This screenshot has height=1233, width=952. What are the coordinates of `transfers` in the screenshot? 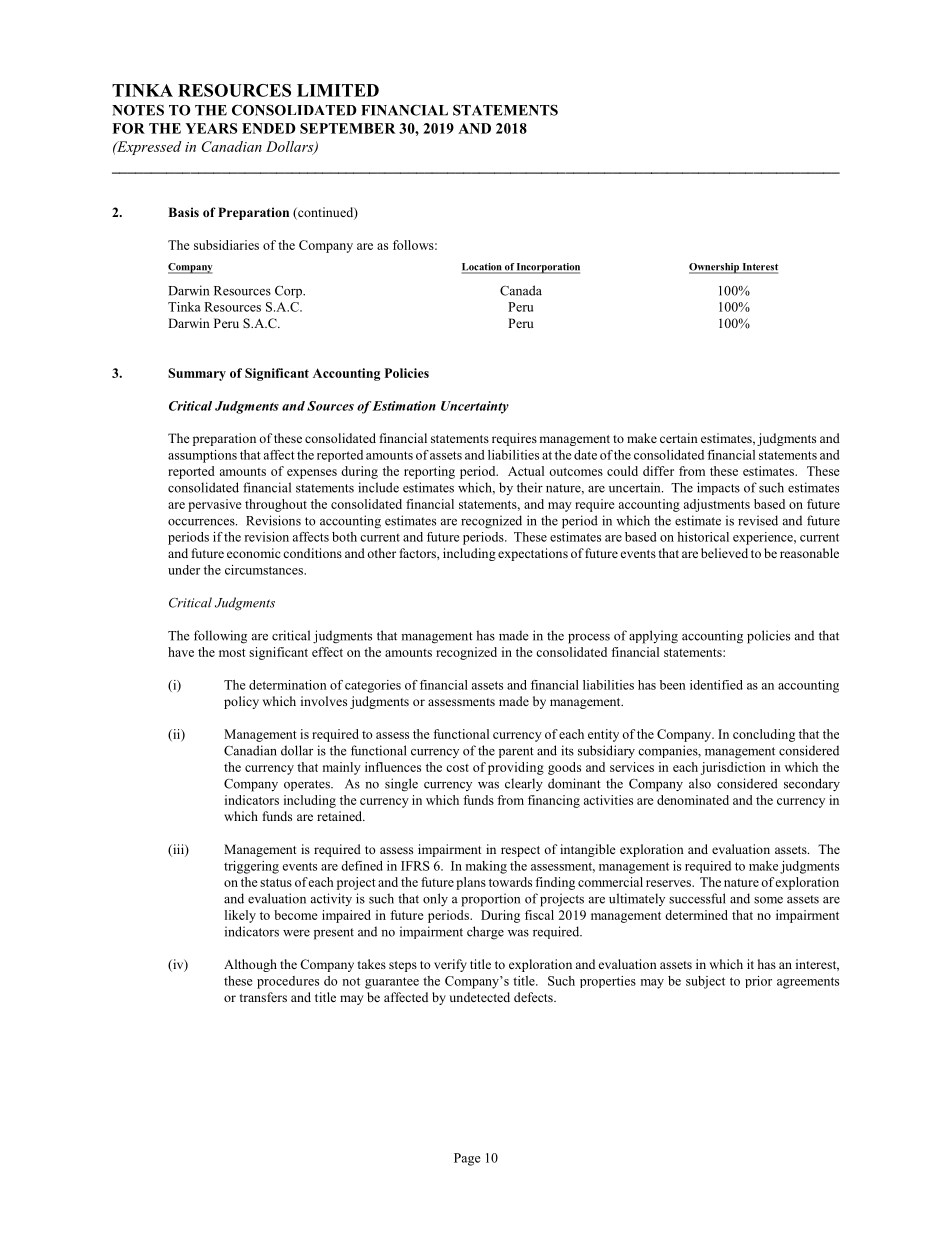 It's located at (263, 997).
